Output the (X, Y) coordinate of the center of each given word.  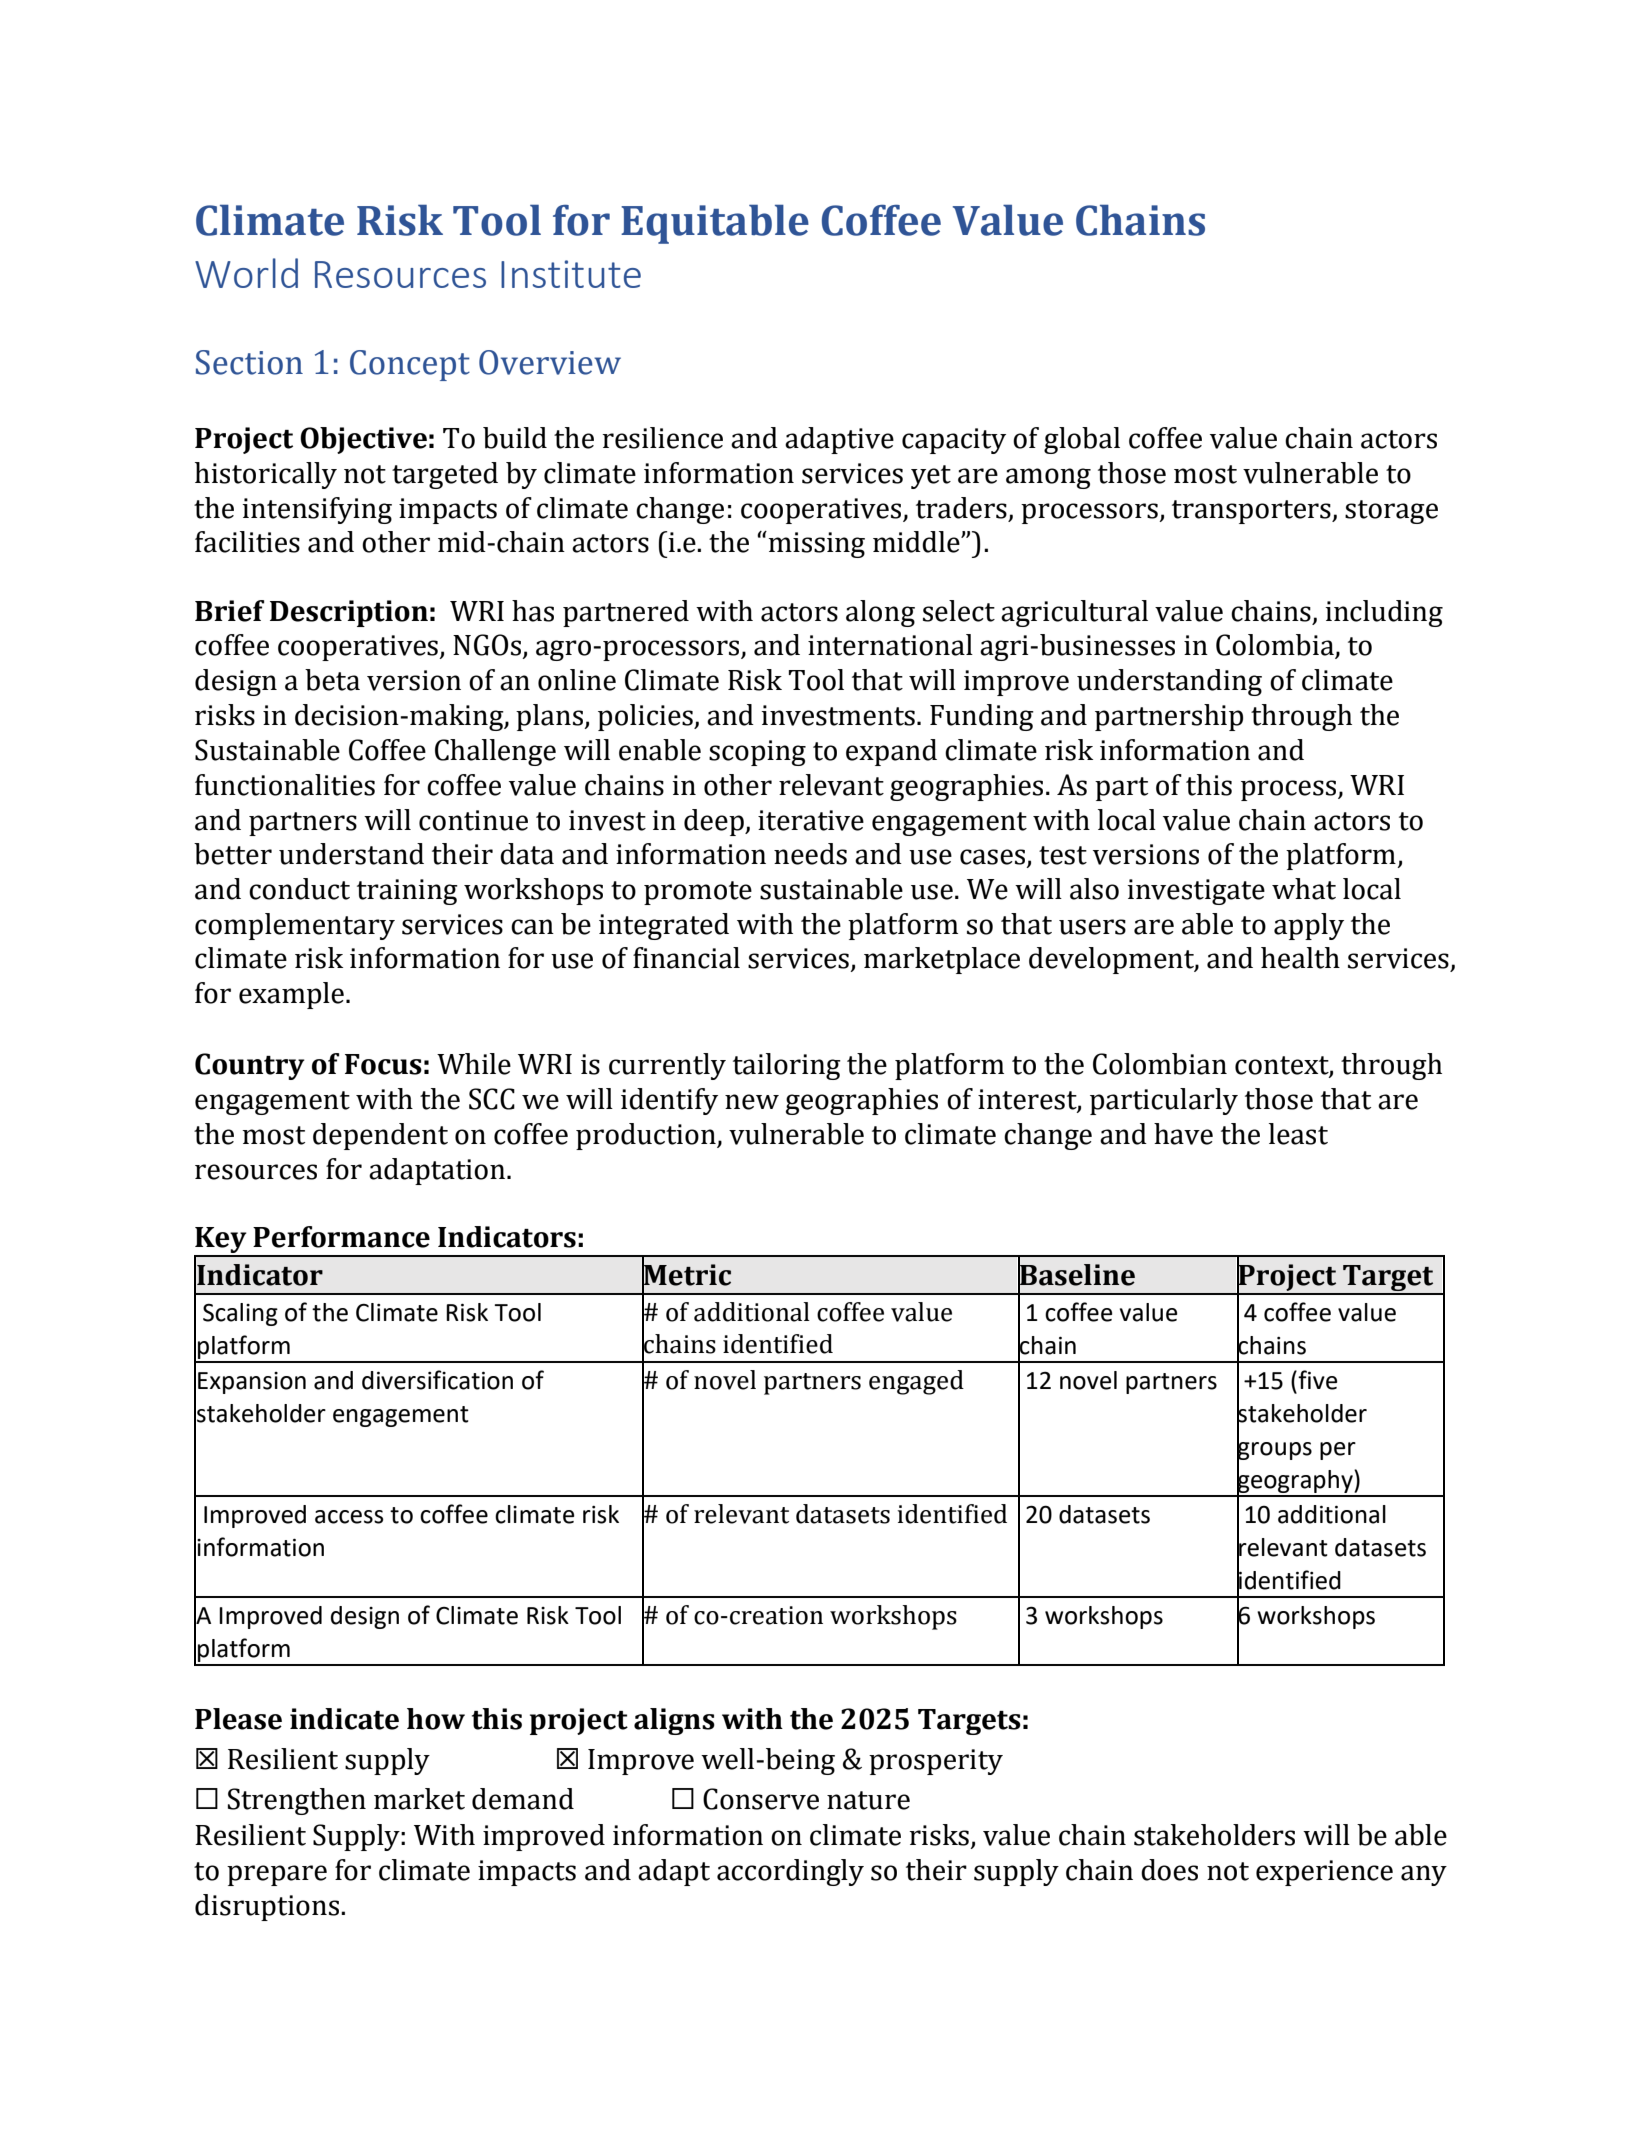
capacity (954, 441)
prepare (277, 1875)
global (1082, 440)
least (1298, 1134)
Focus (383, 1064)
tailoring (787, 1066)
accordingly (790, 1872)
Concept (410, 365)
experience (1324, 1873)
